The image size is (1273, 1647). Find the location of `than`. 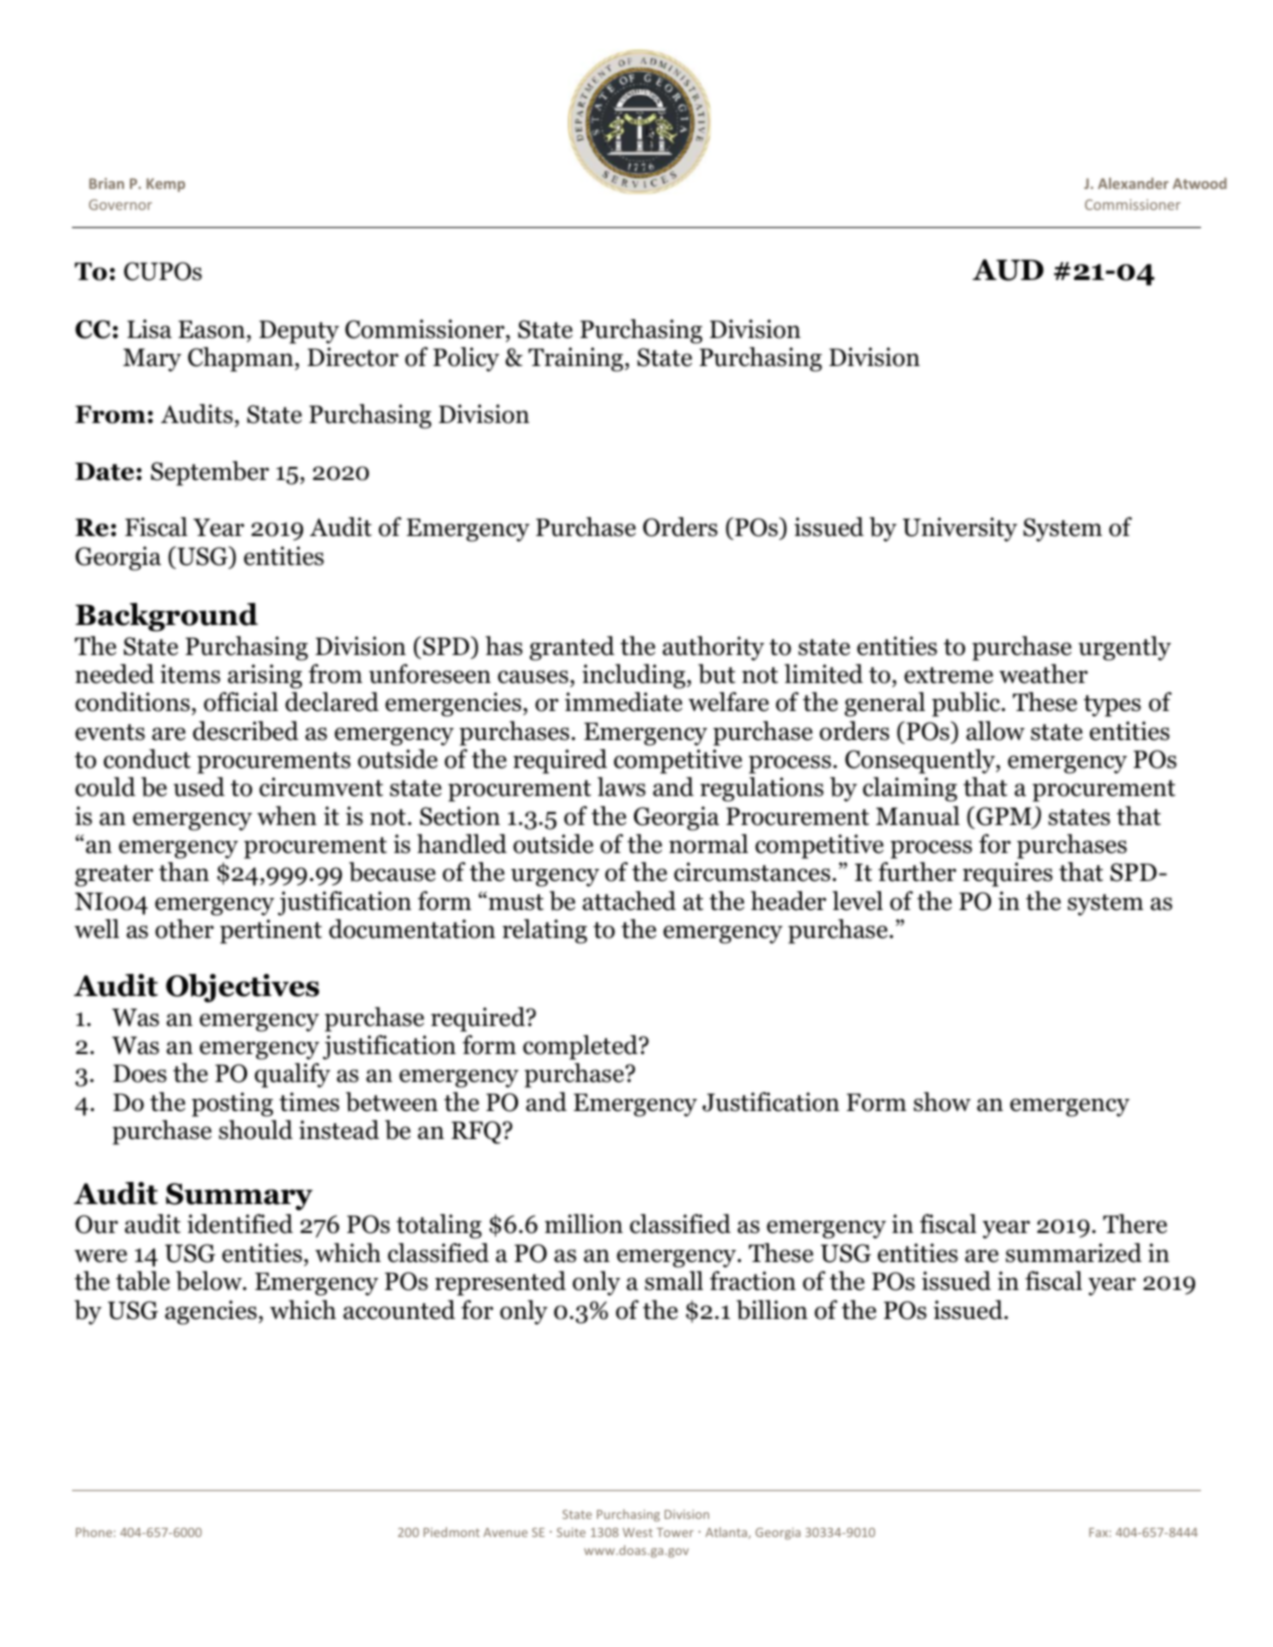

than is located at coordinates (184, 872).
